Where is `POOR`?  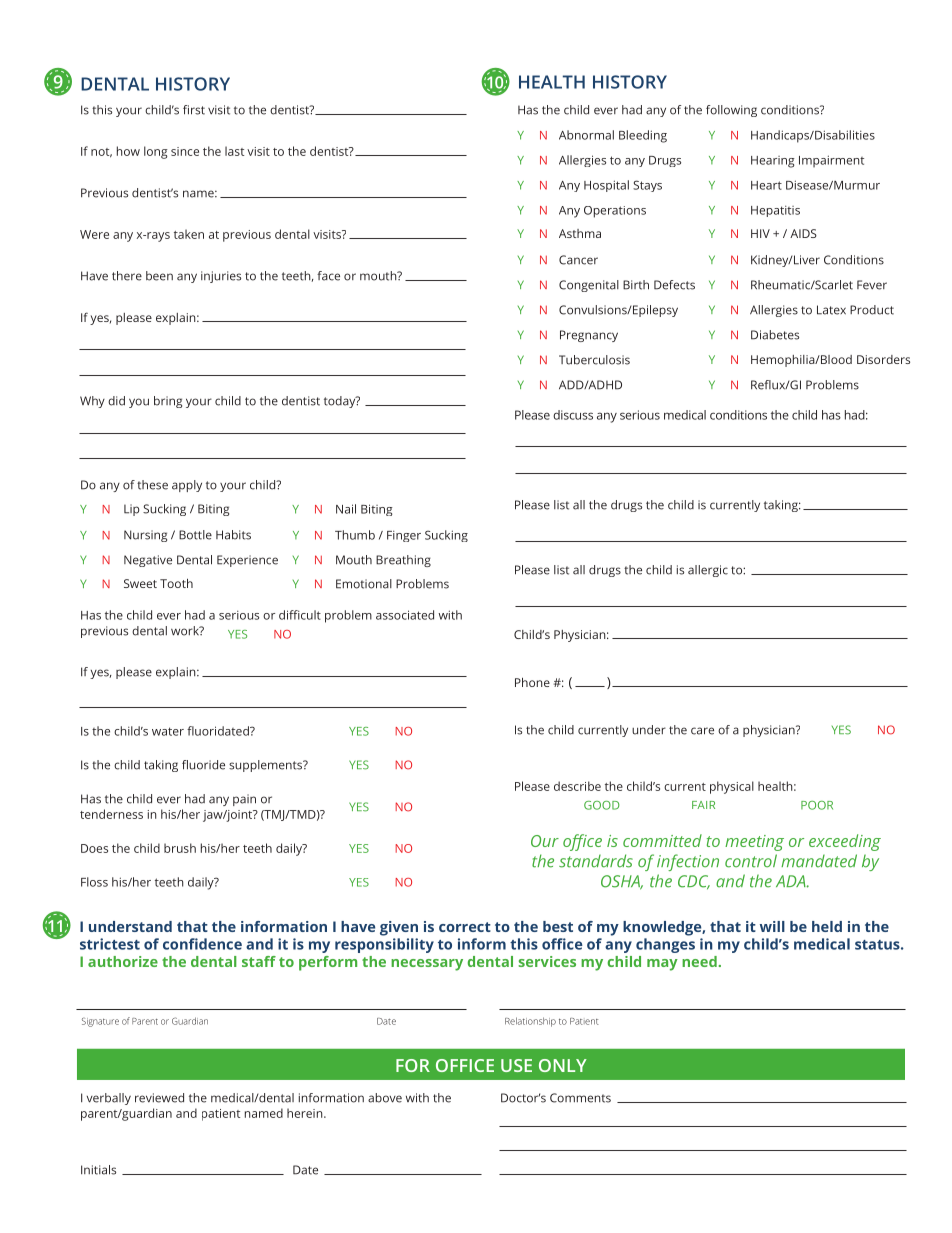 POOR is located at coordinates (817, 805).
